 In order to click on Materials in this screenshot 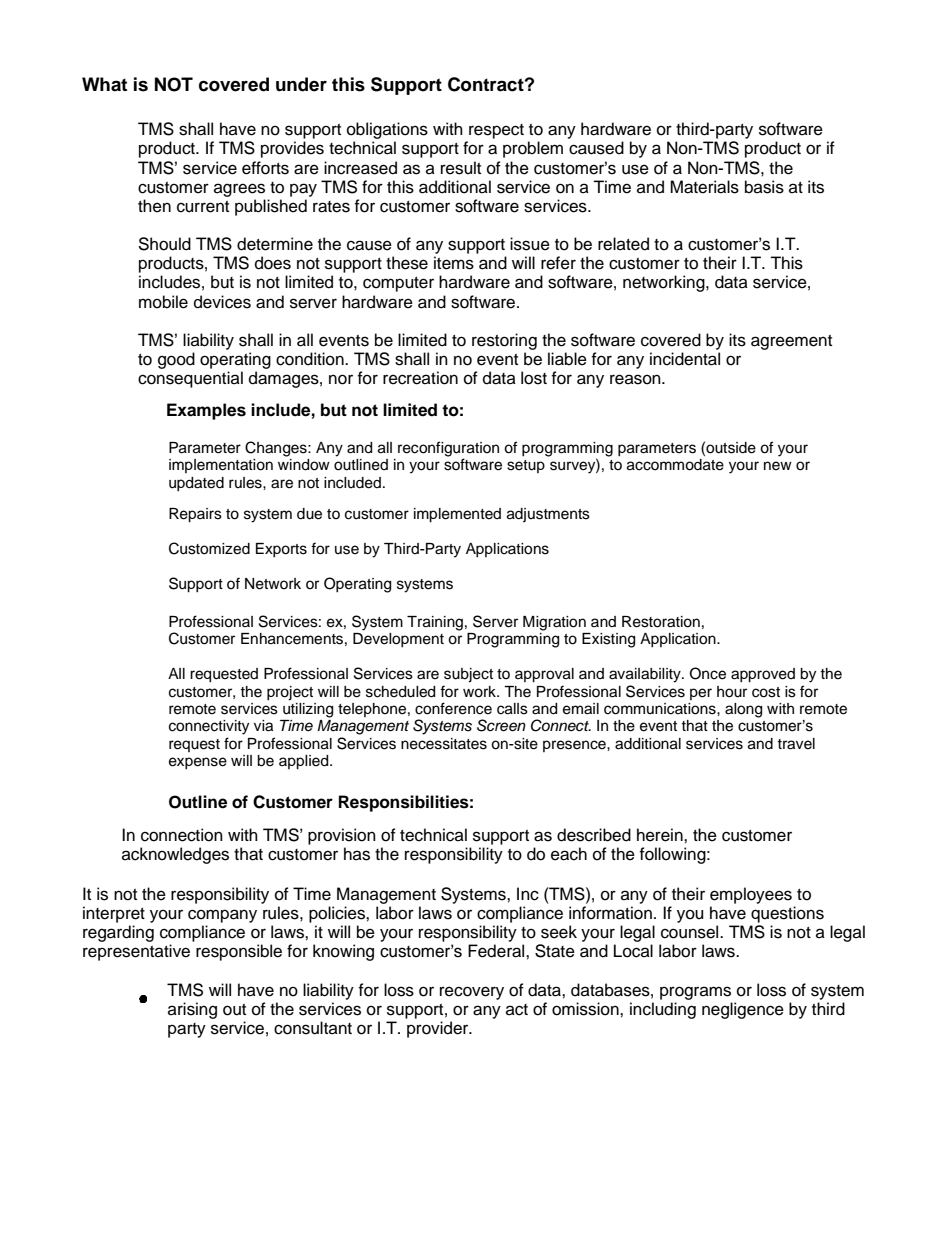, I will do `click(704, 187)`.
